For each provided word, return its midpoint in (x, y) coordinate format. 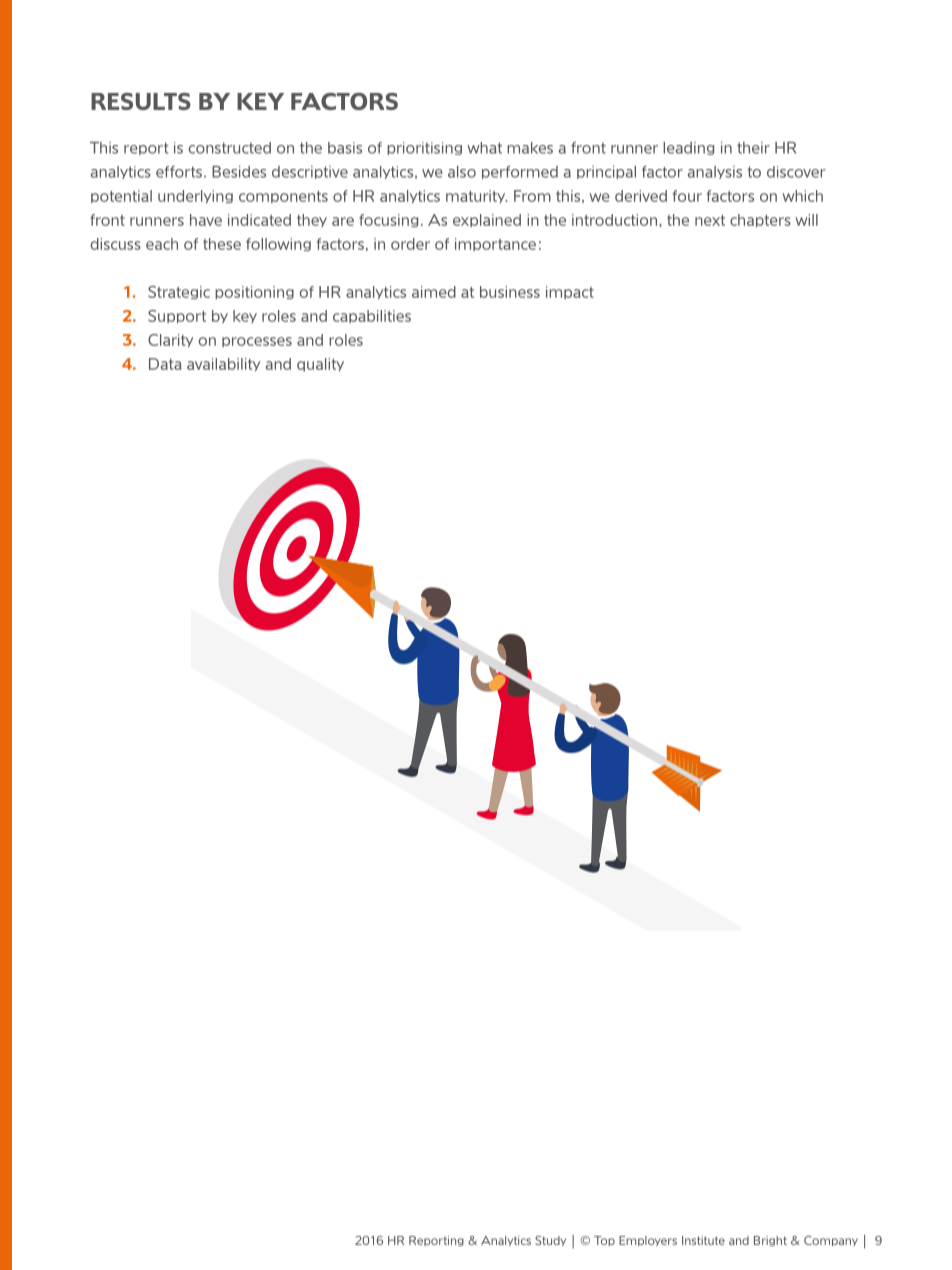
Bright (770, 1241)
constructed (230, 148)
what (484, 148)
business (510, 292)
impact (570, 292)
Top (604, 1241)
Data (165, 364)
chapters (760, 220)
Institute (703, 1240)
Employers (648, 1241)
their (753, 148)
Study (550, 1241)
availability (223, 364)
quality (320, 365)
